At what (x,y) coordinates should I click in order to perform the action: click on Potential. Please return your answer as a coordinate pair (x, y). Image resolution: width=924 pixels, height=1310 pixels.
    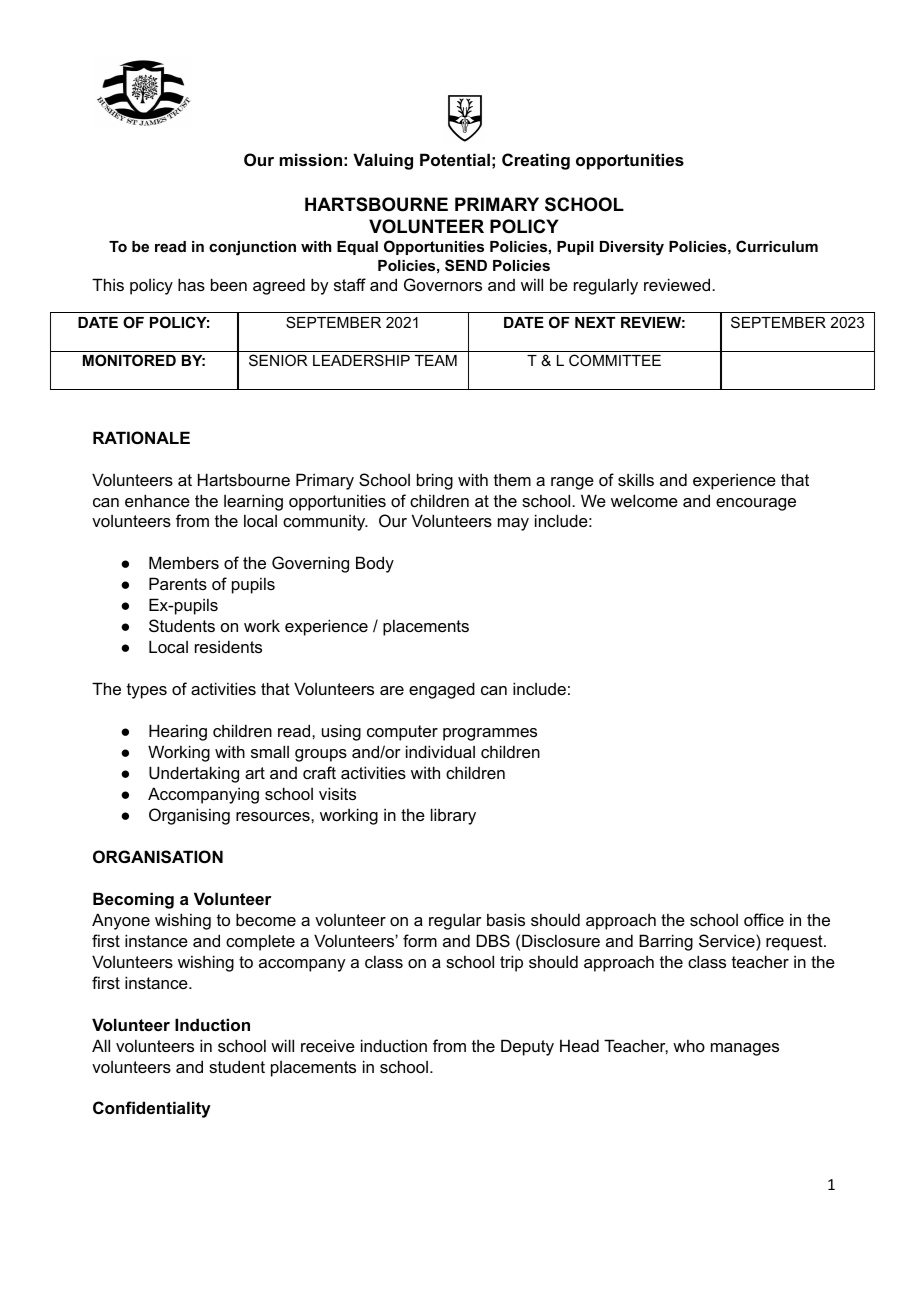
    Looking at the image, I should click on (455, 159).
